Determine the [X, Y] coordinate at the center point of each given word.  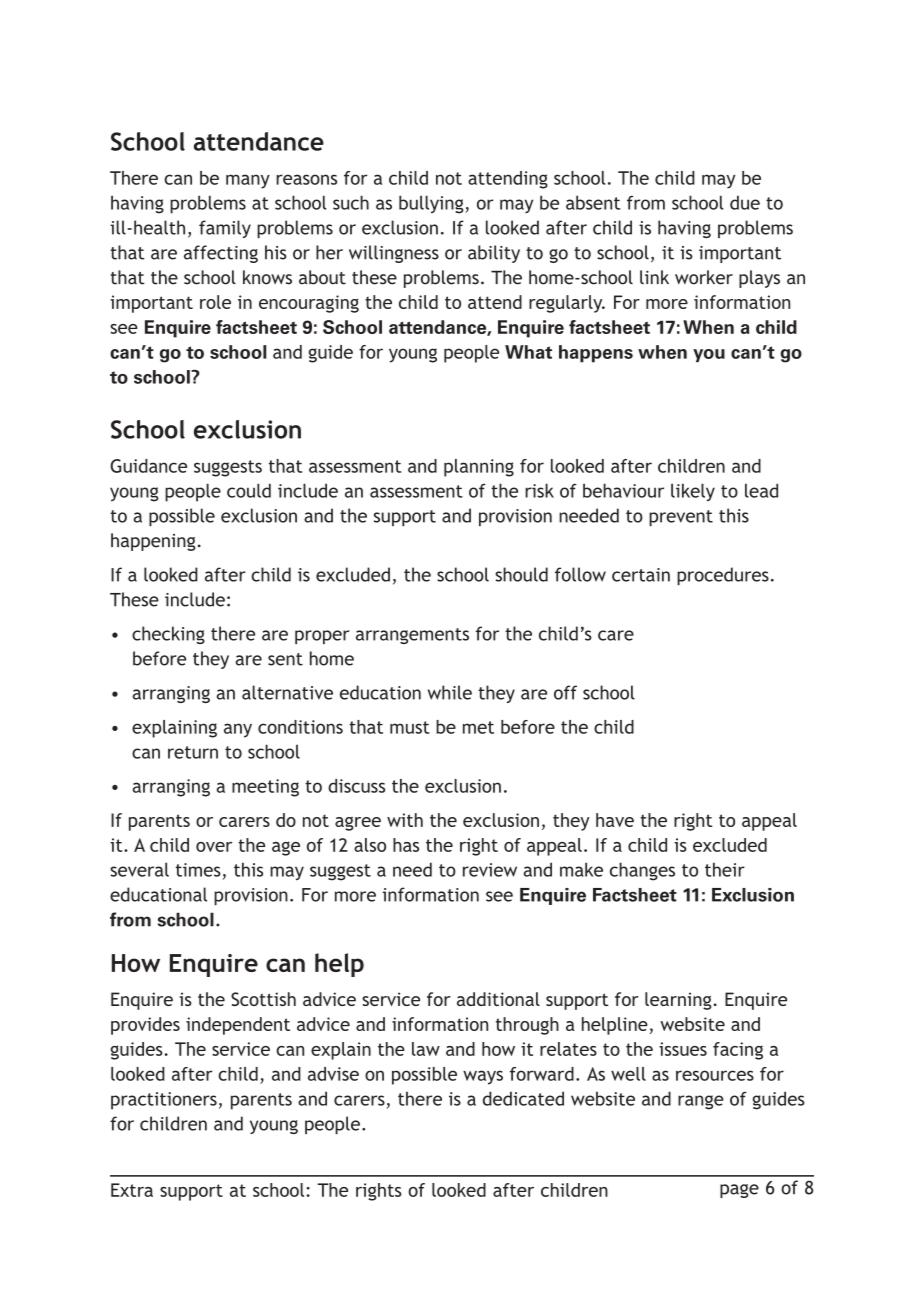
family [225, 229]
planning [479, 468]
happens [596, 354]
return [193, 752]
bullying [432, 204]
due [745, 202]
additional [498, 999]
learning [678, 1001]
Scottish [263, 999]
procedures [723, 576]
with [405, 820]
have [615, 820]
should [521, 574]
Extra [132, 1190]
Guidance [148, 466]
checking [168, 635]
